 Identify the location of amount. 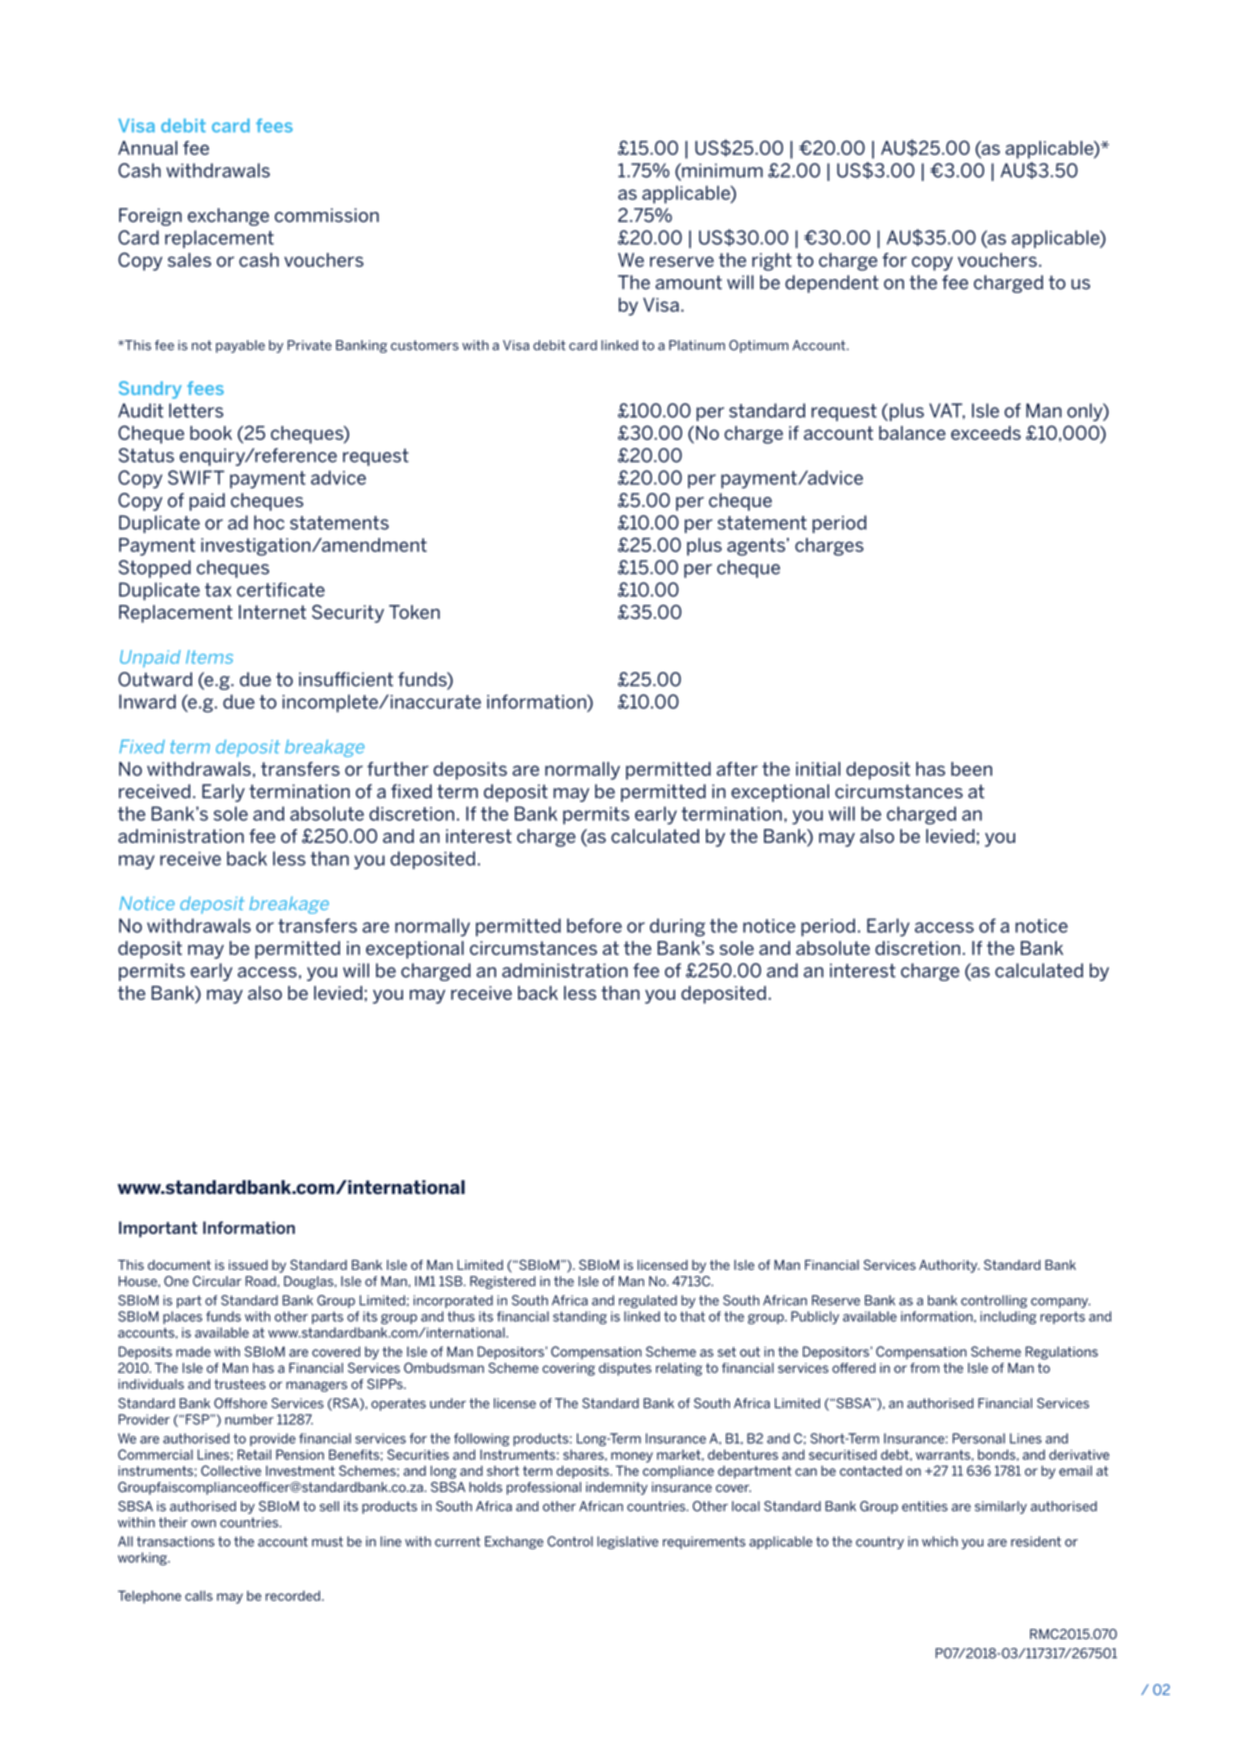
(688, 282).
